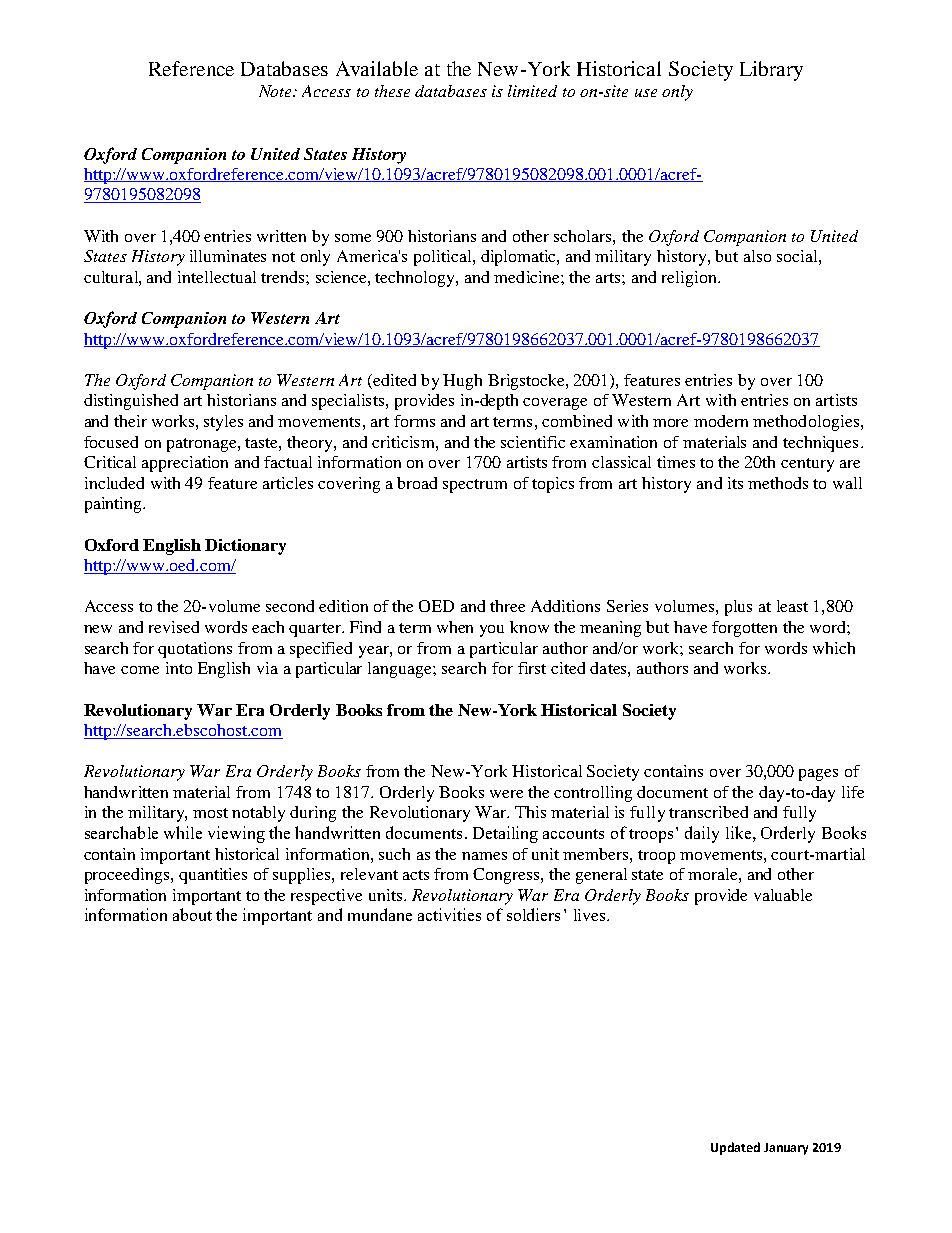 The image size is (952, 1233). What do you see at coordinates (276, 91) in the page?
I see `Note` at bounding box center [276, 91].
